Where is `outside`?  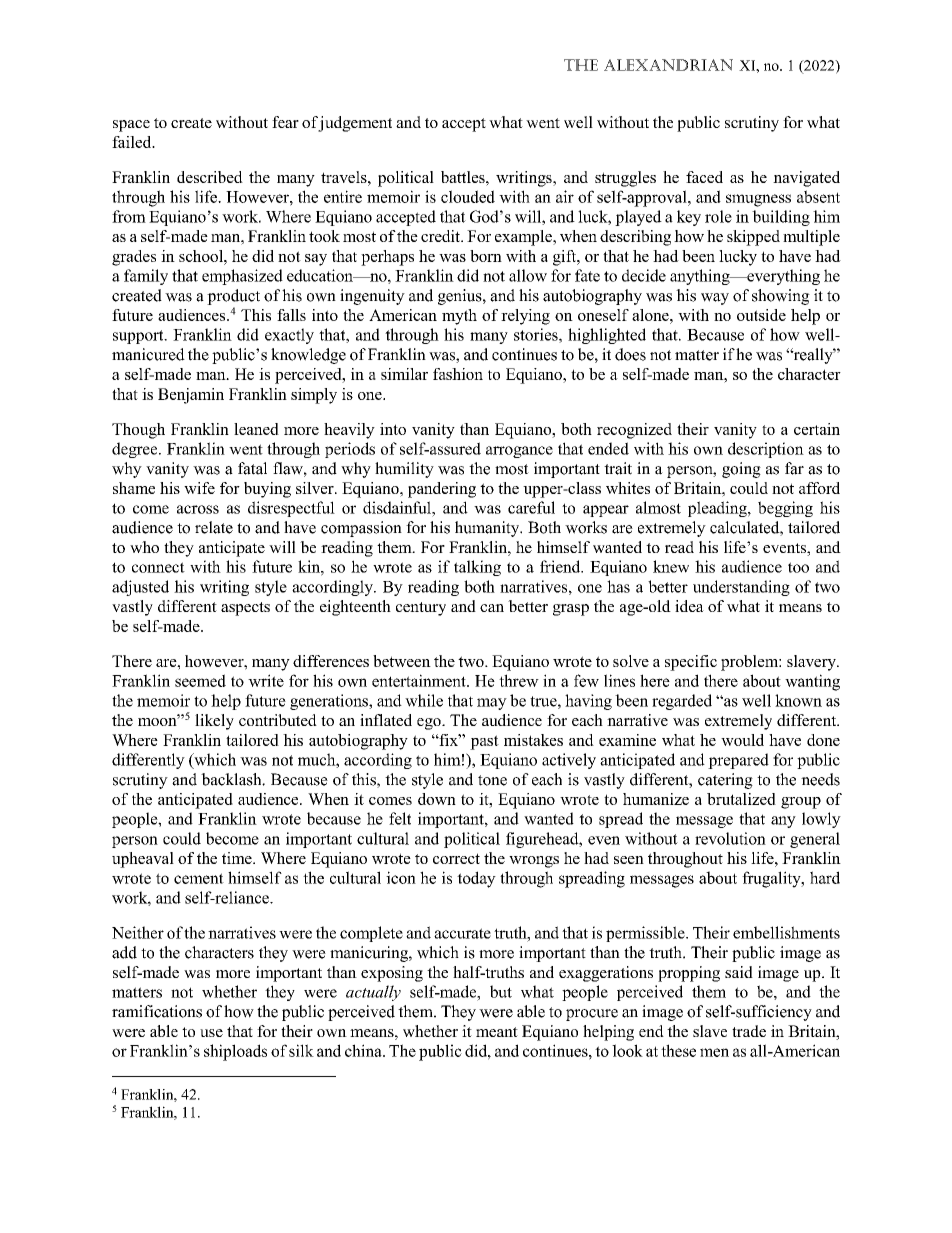 outside is located at coordinates (761, 315).
